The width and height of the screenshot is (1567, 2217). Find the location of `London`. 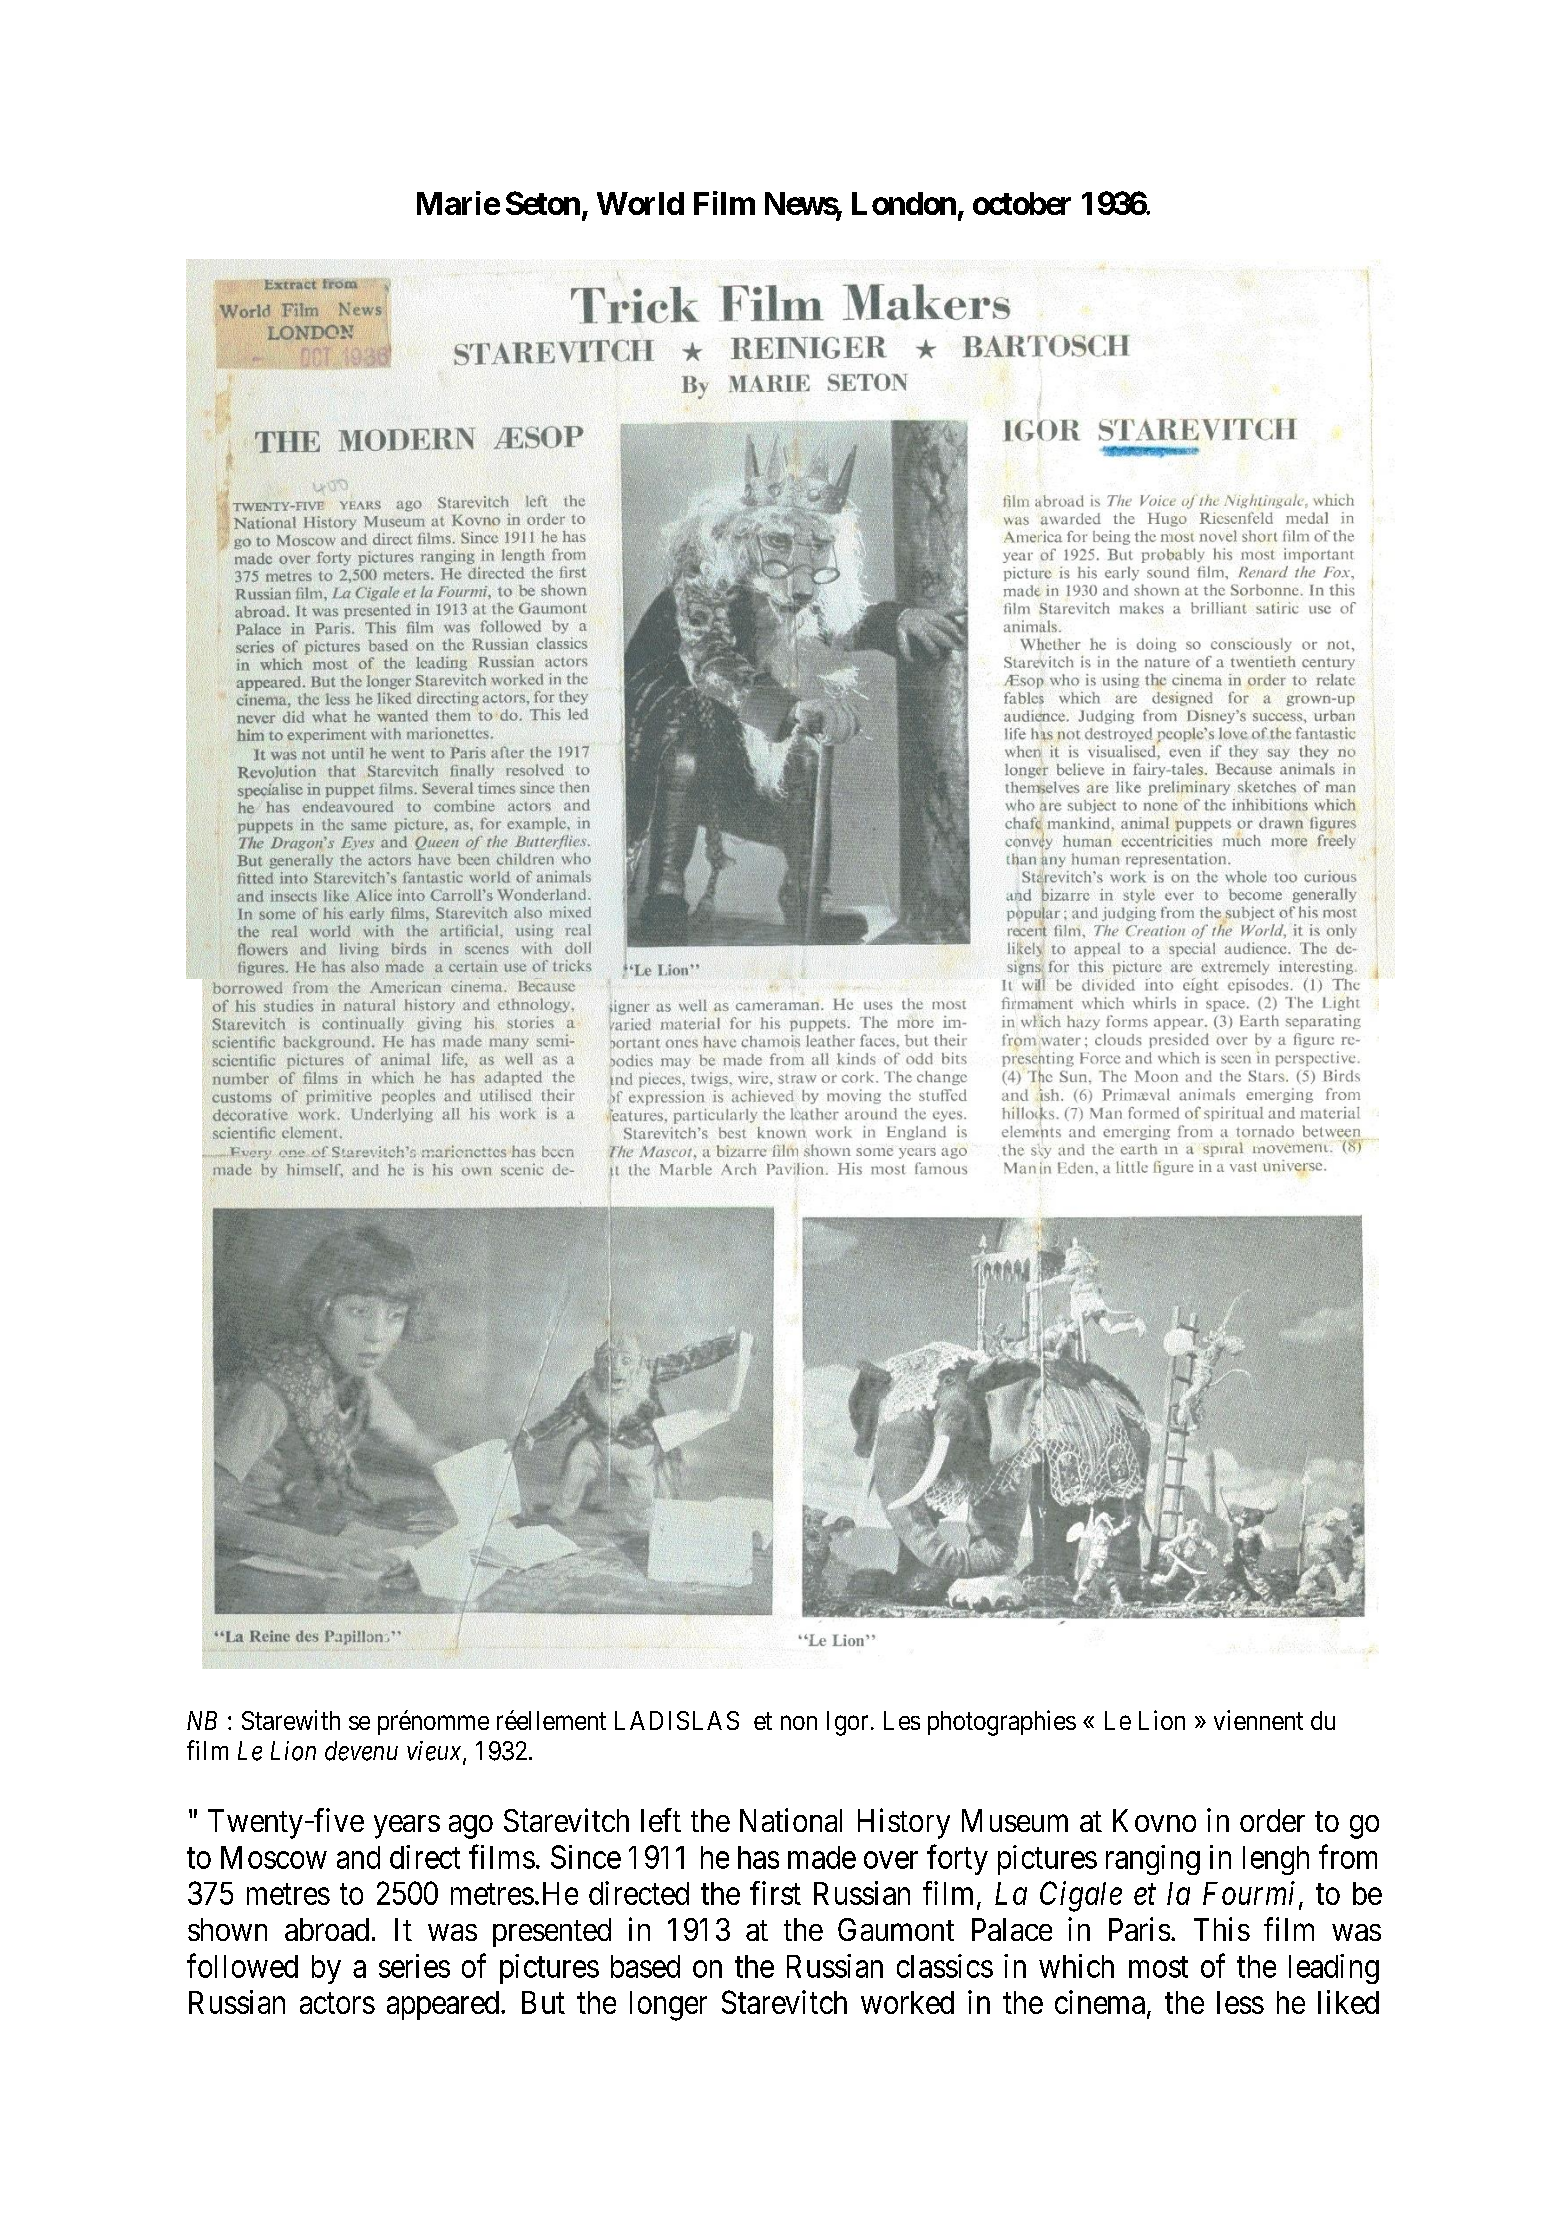

London is located at coordinates (904, 203).
